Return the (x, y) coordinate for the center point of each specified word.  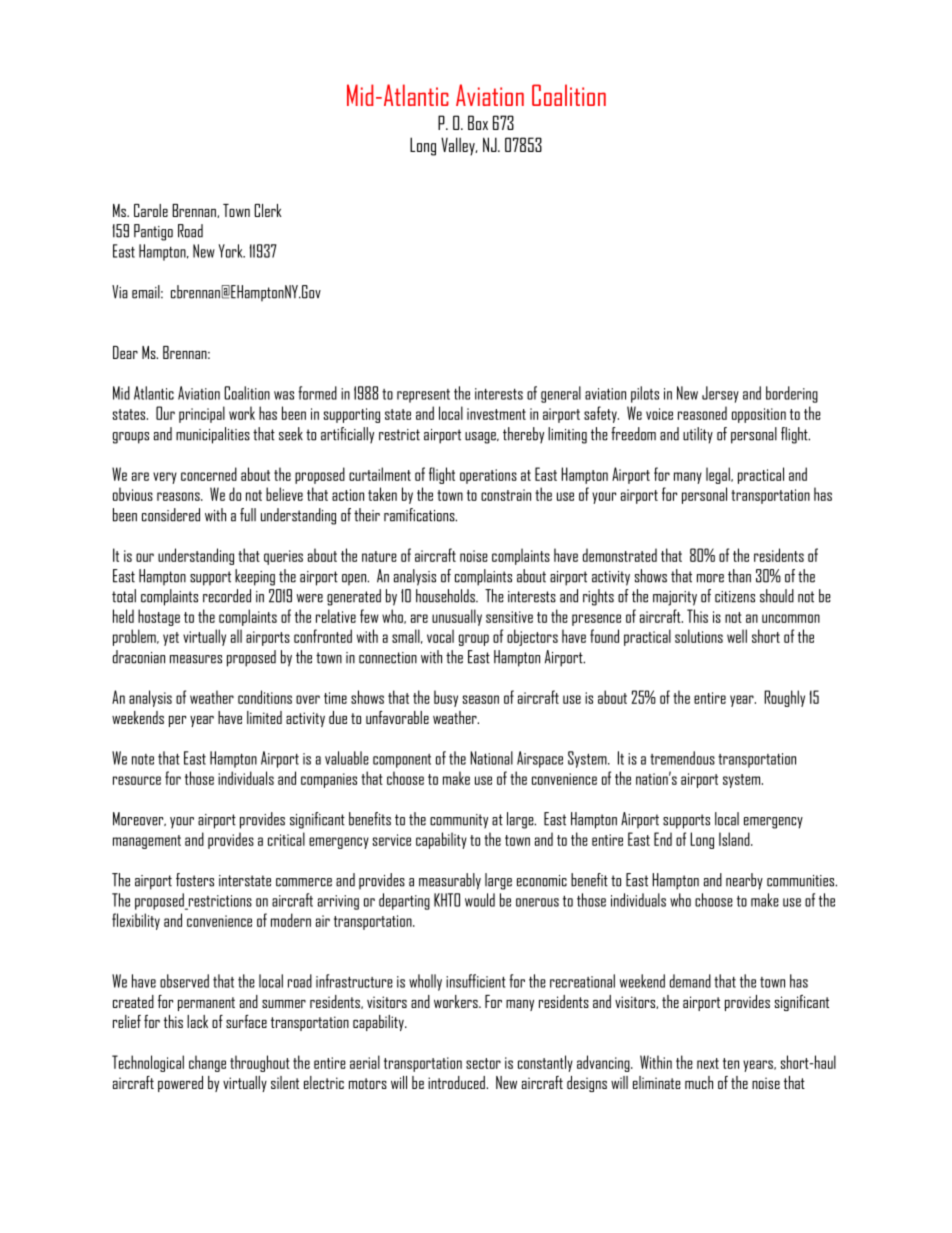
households (446, 596)
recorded (227, 596)
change (207, 1063)
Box (478, 122)
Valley (459, 146)
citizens (735, 597)
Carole (151, 210)
